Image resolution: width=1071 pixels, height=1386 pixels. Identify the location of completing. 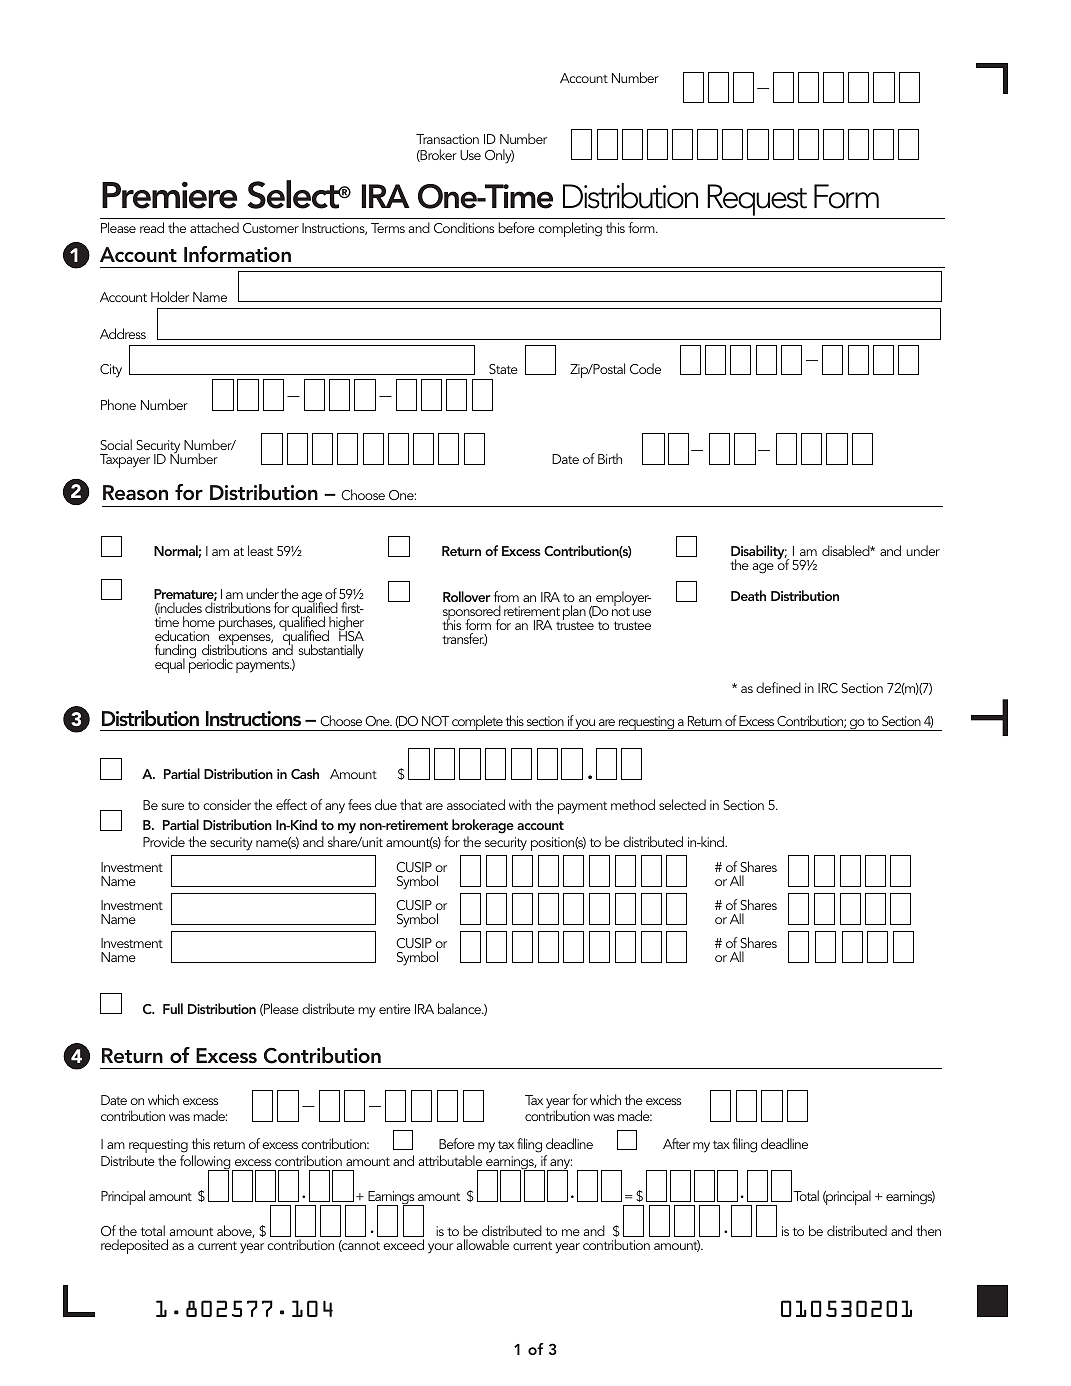
(570, 229).
